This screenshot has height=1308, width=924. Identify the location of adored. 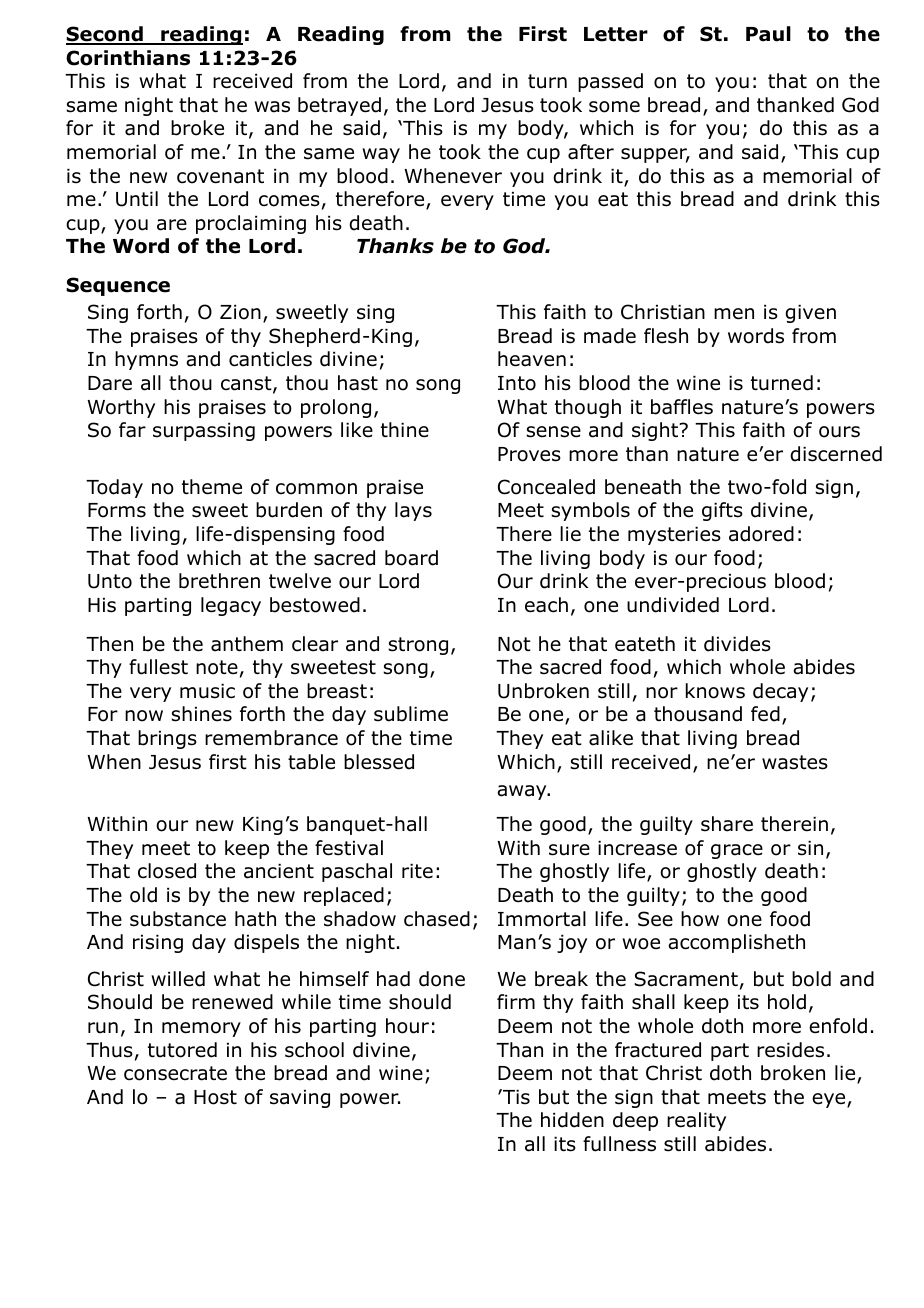
(761, 534).
